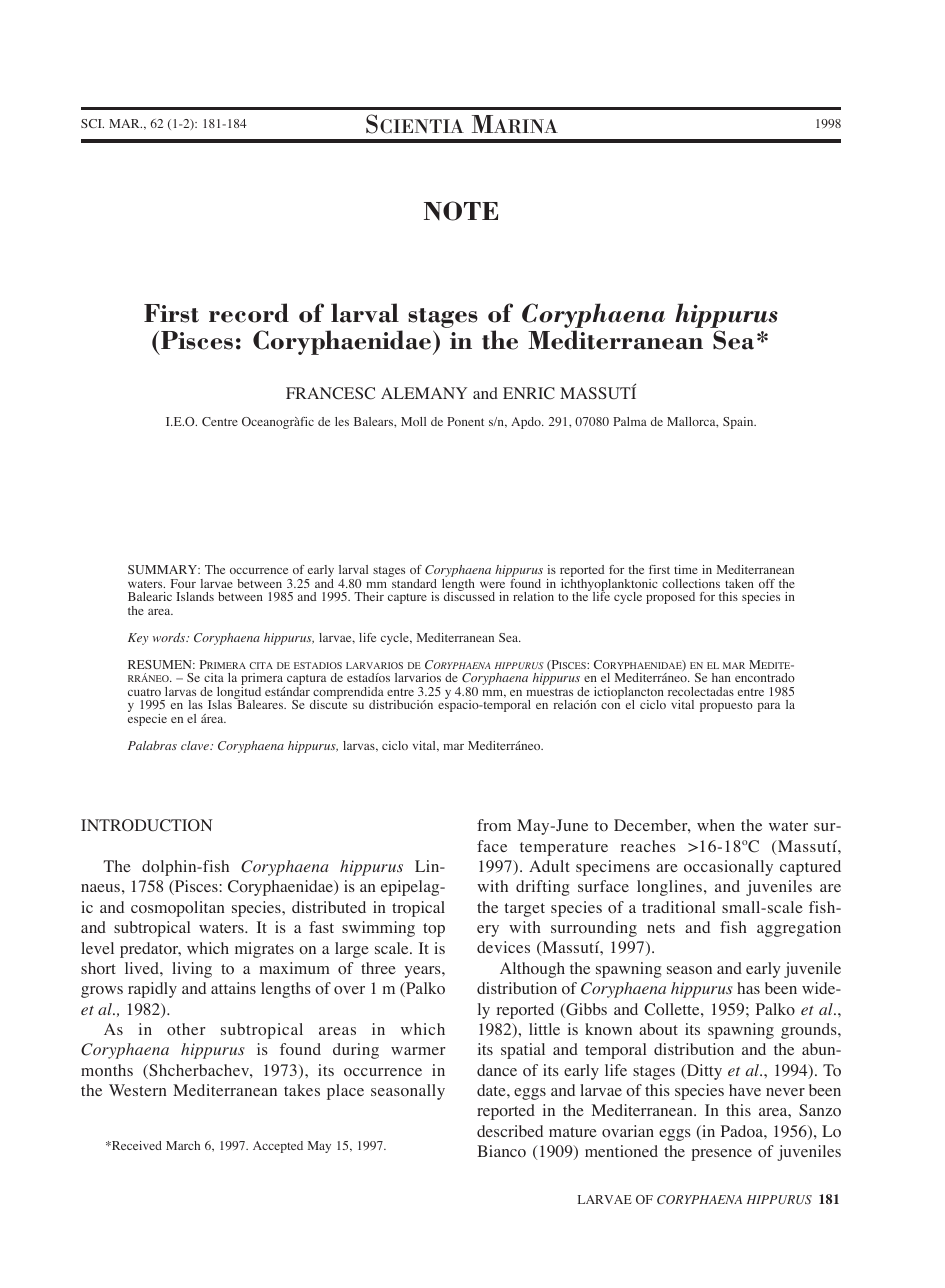 Image resolution: width=945 pixels, height=1288 pixels. I want to click on record, so click(249, 313).
